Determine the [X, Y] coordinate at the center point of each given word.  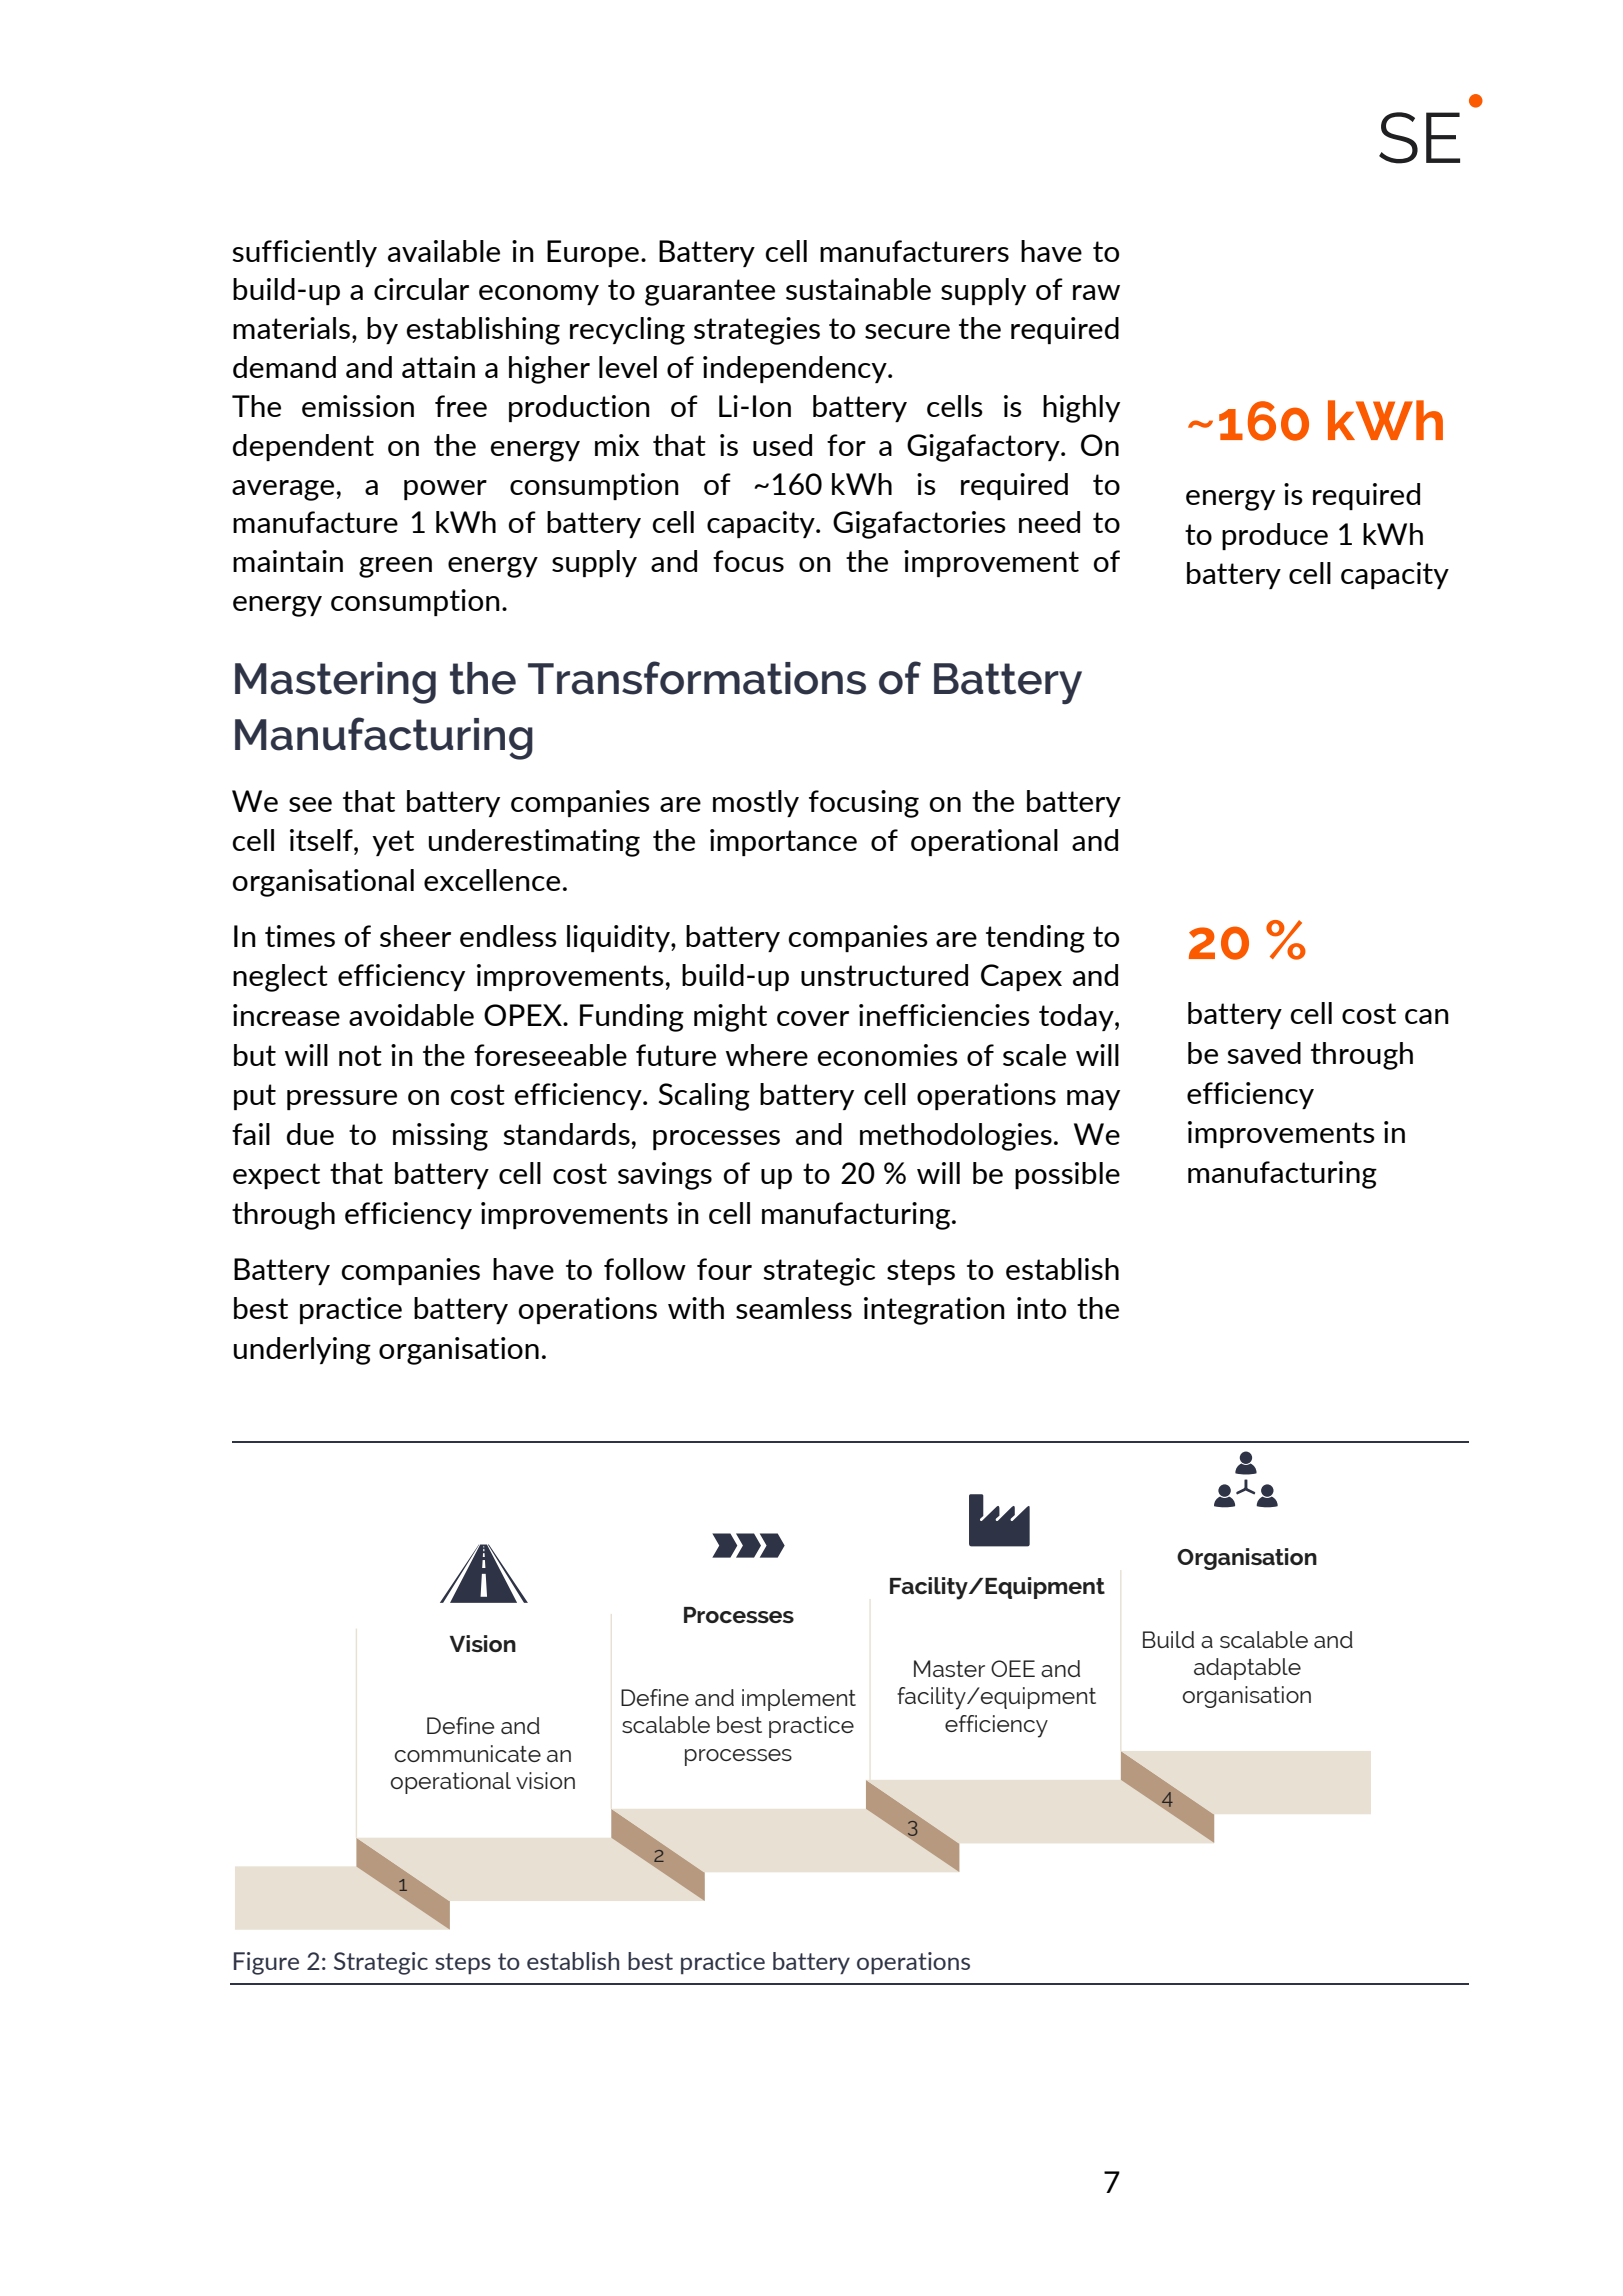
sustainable [858, 289]
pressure [342, 1100]
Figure [266, 1963]
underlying [302, 1351]
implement [799, 1700]
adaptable [1247, 1669]
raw [1096, 292]
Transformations [697, 678]
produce [1275, 536]
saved [1264, 1053]
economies [887, 1055]
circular [421, 289]
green [395, 567]
